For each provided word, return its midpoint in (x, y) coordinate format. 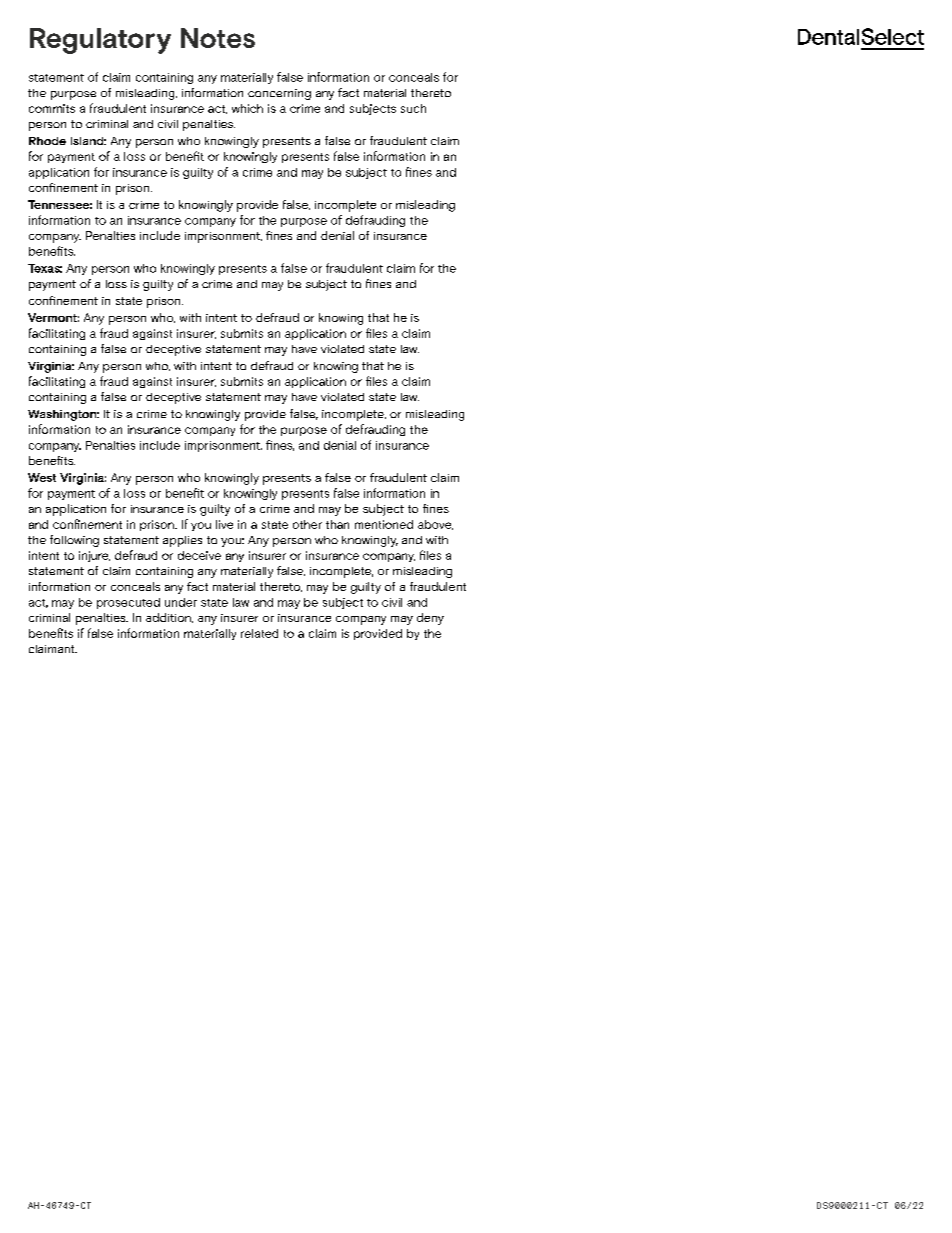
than (337, 524)
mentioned (384, 524)
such (413, 108)
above (435, 525)
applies (182, 541)
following (74, 541)
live (224, 524)
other (307, 524)
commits (52, 108)
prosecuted (128, 603)
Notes (218, 38)
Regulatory (100, 41)
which (247, 108)
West (42, 477)
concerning (279, 94)
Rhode (47, 141)
